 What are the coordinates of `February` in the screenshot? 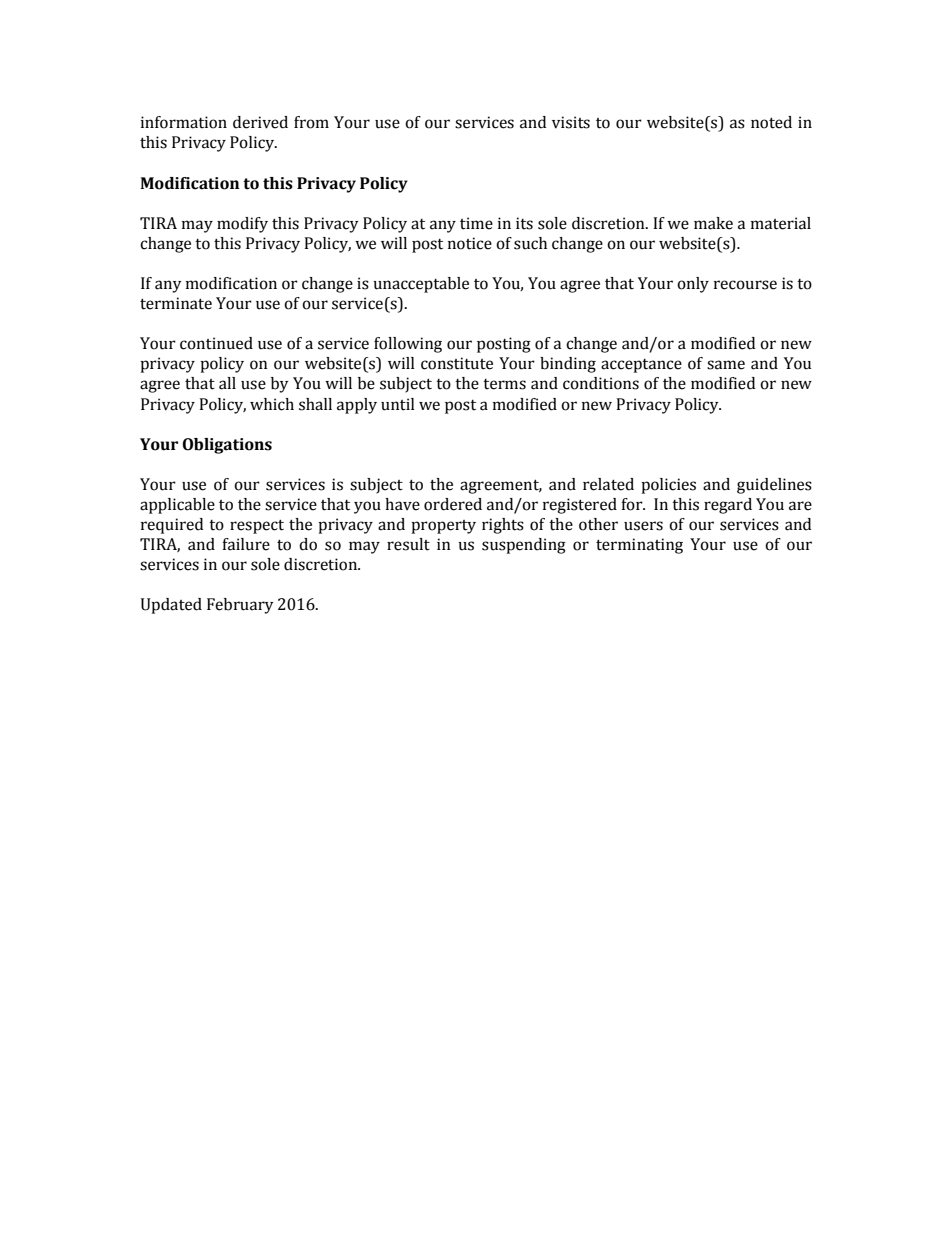 It's located at (240, 606).
